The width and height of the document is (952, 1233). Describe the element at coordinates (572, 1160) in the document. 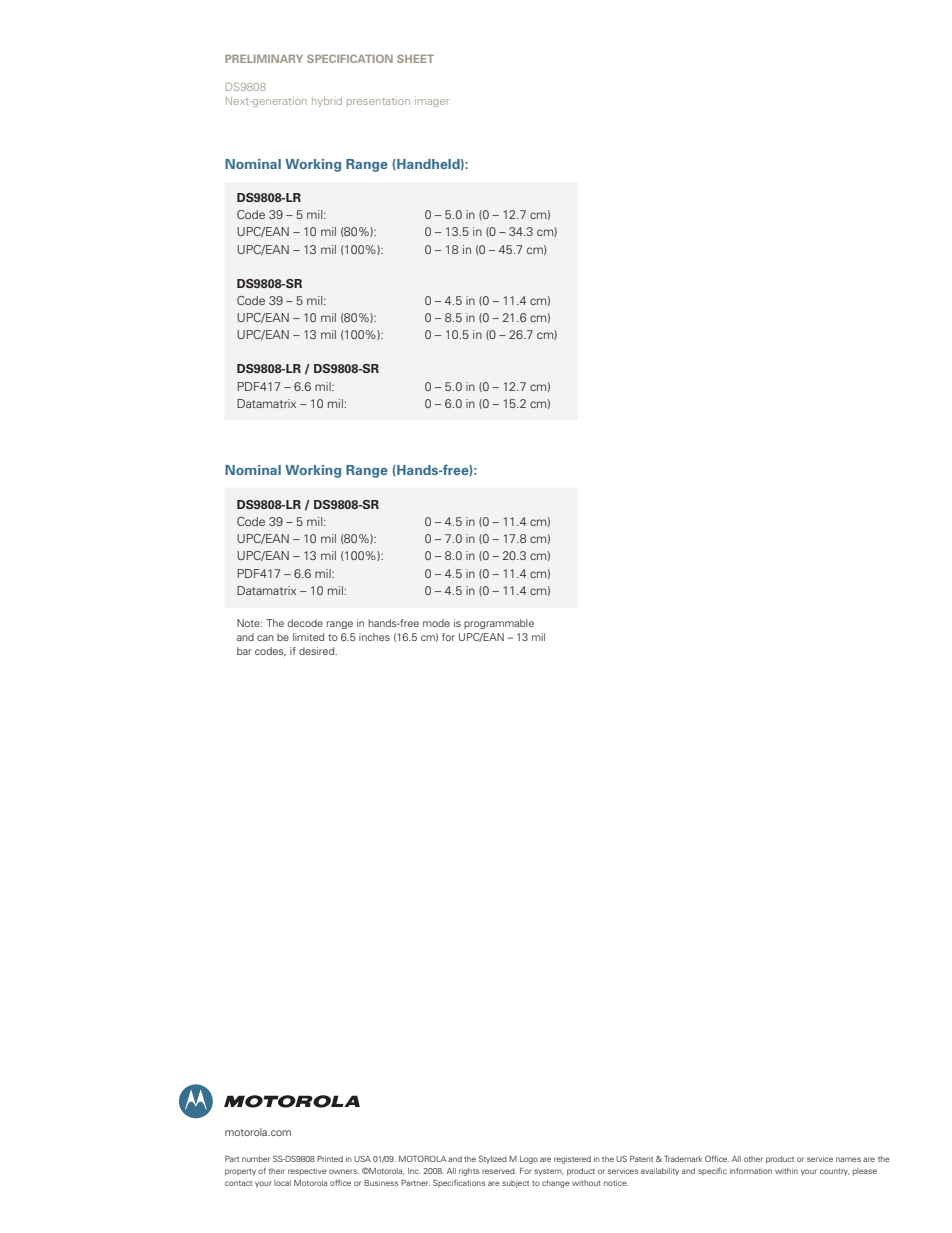

I see `registered` at that location.
